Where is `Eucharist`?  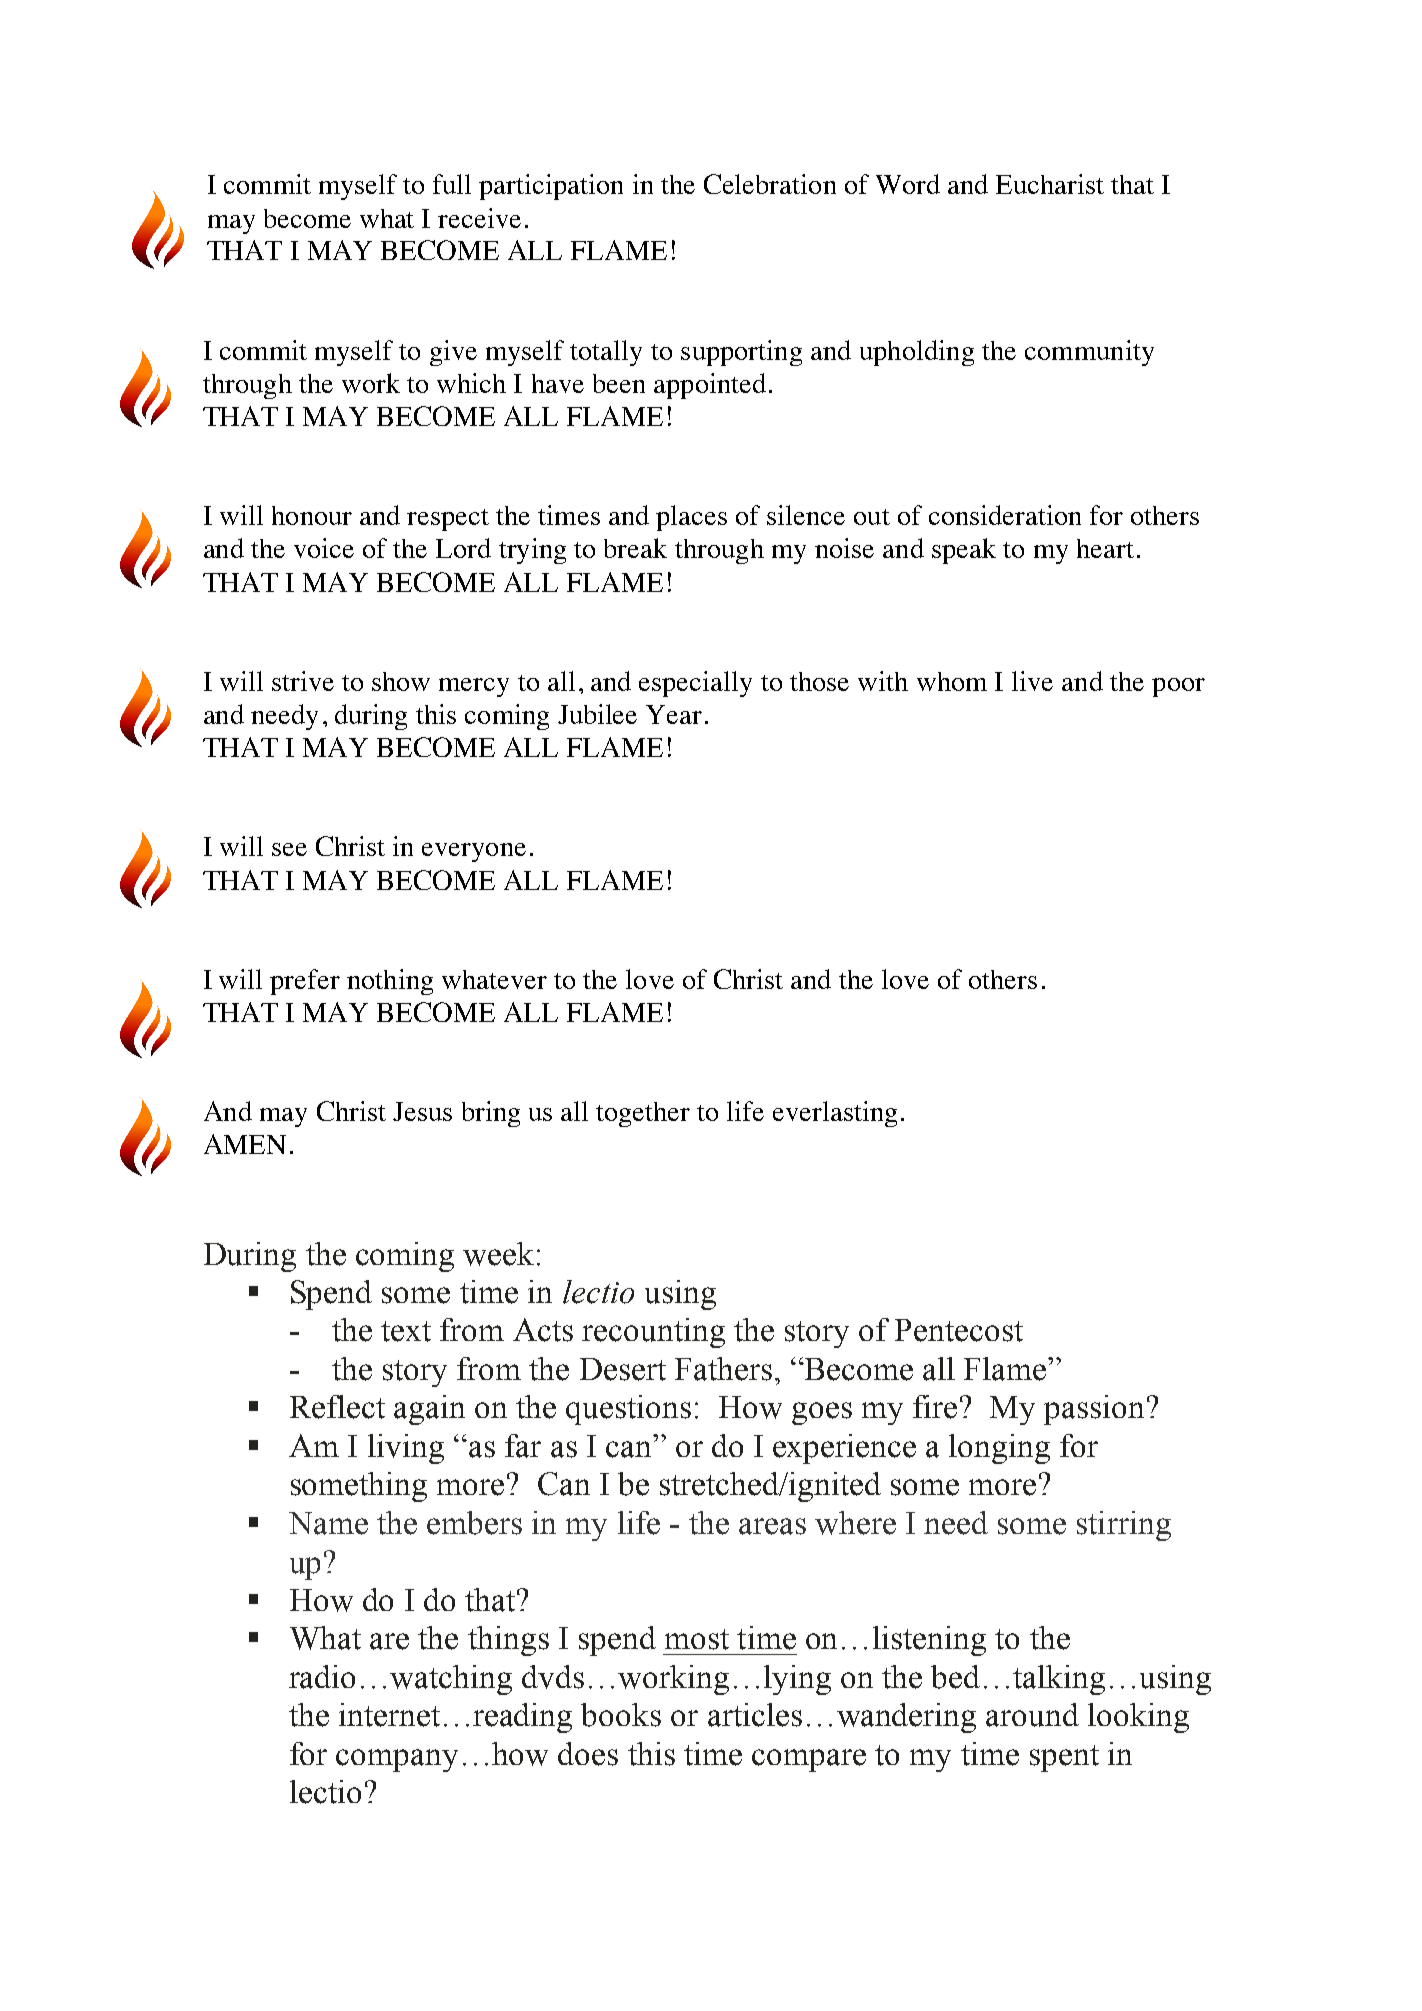 Eucharist is located at coordinates (1050, 184).
